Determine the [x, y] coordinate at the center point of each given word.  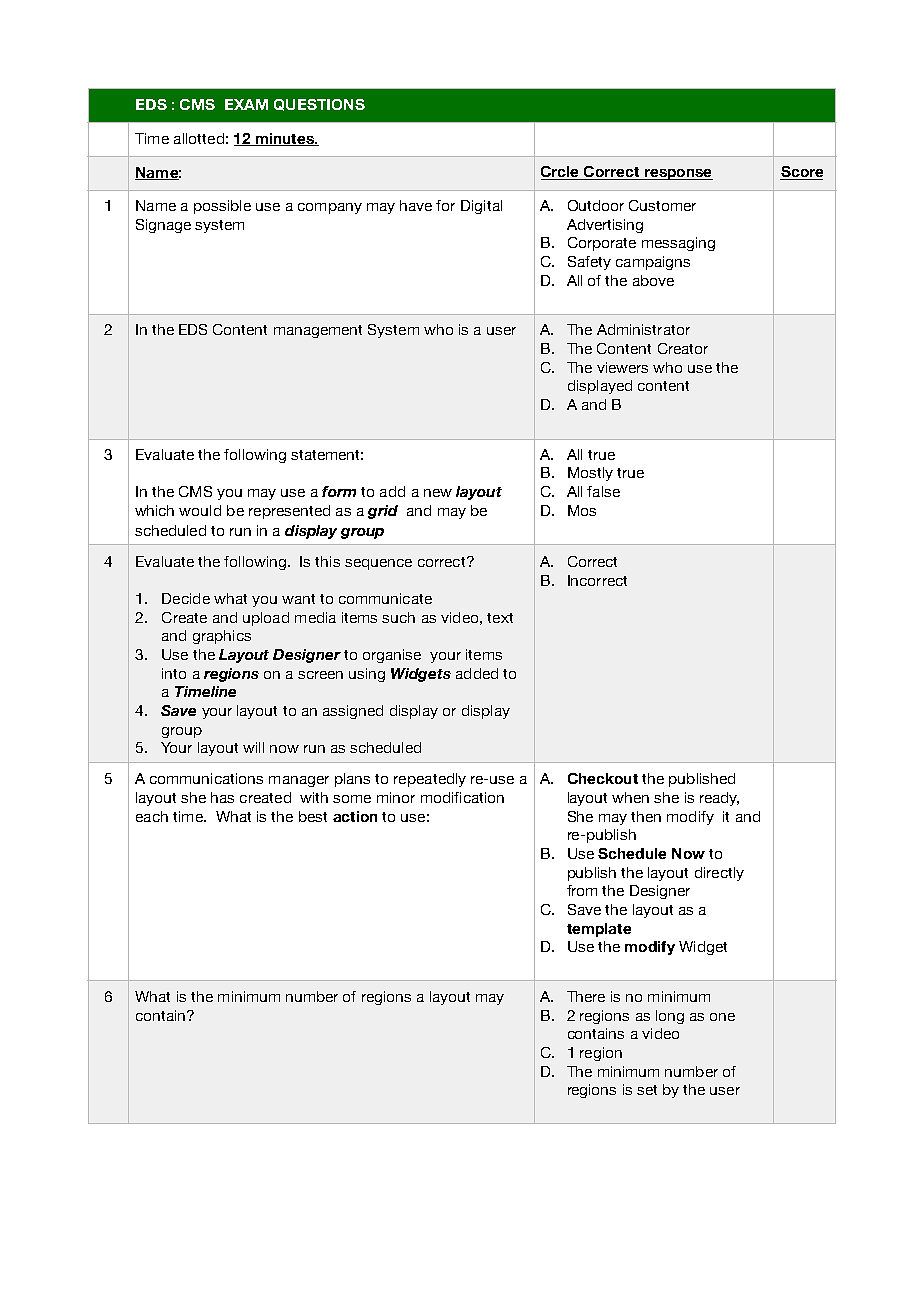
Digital [481, 207]
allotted [199, 138]
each [152, 816]
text [500, 618]
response [677, 174]
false [603, 491]
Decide [186, 598]
